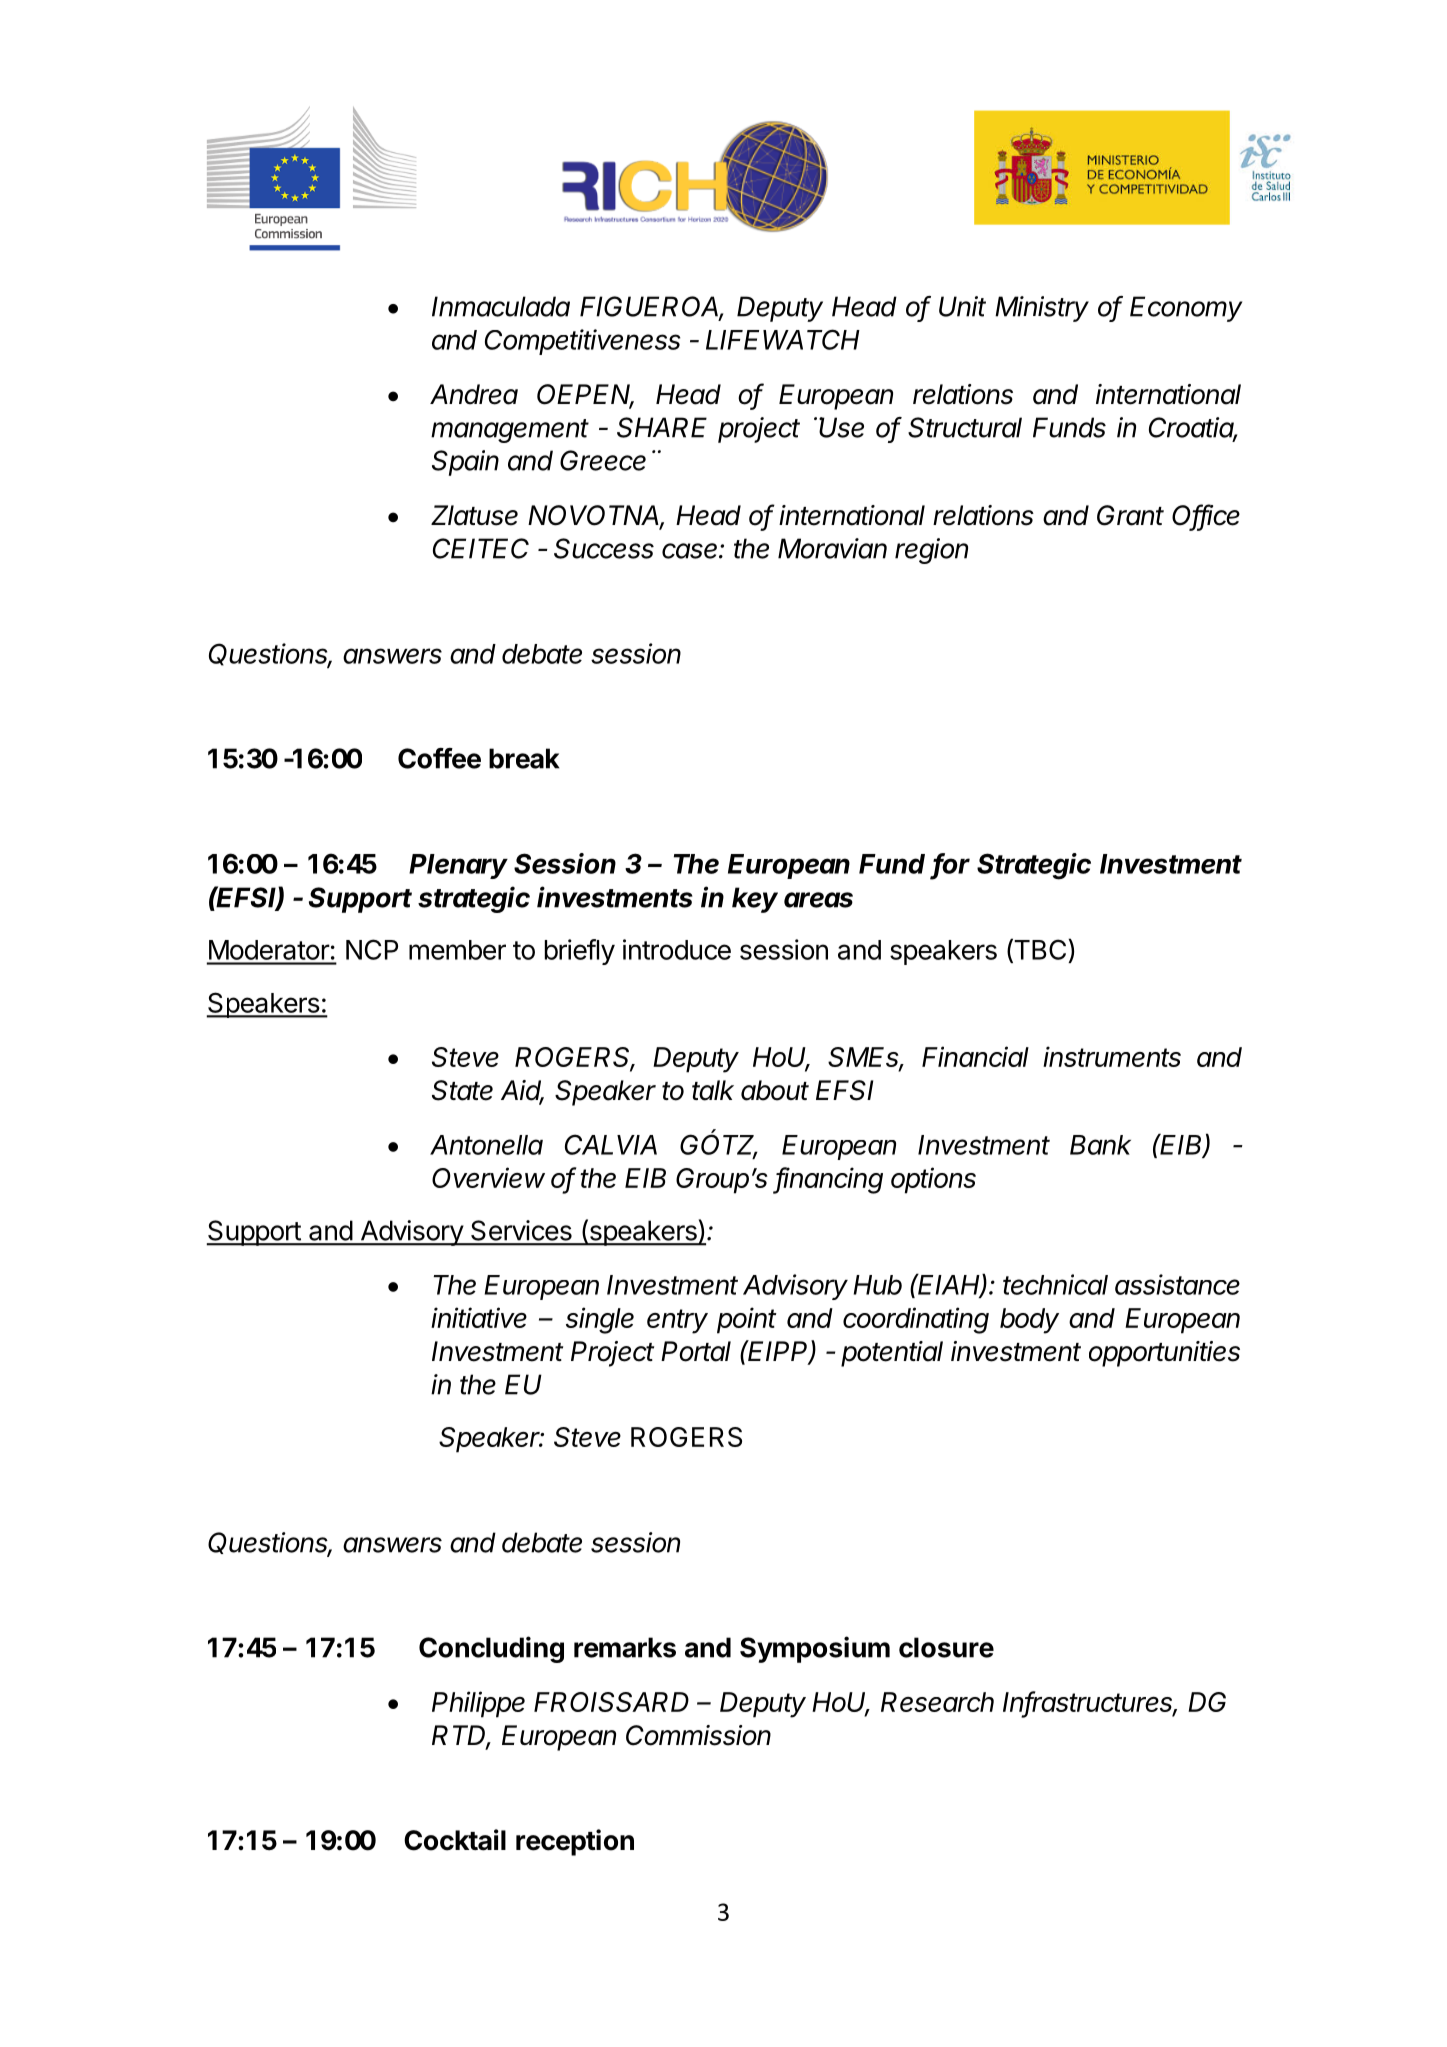 The height and width of the screenshot is (2047, 1447). I want to click on Andrea, so click(474, 394).
